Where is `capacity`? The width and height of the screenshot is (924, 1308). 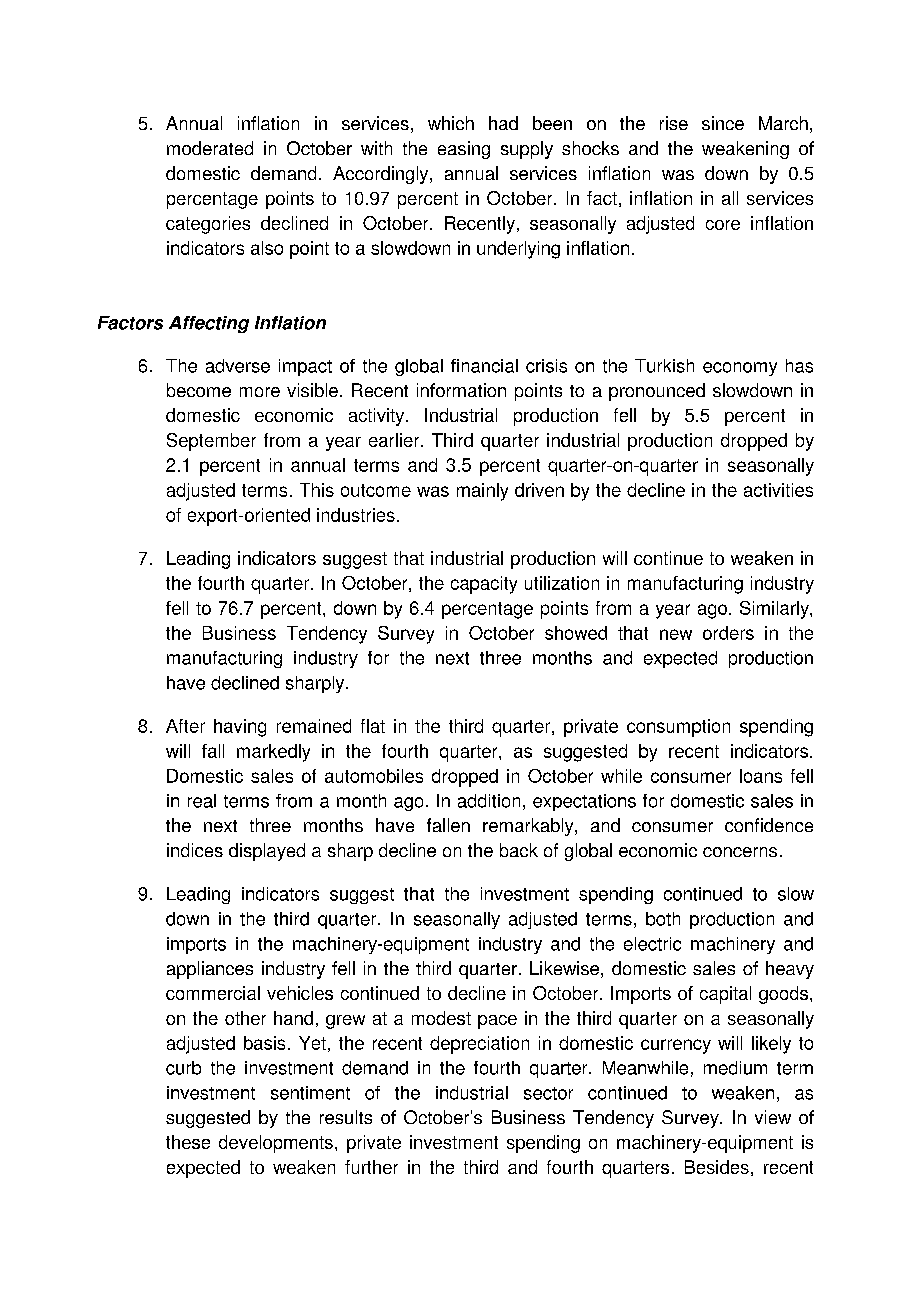 capacity is located at coordinates (484, 585).
